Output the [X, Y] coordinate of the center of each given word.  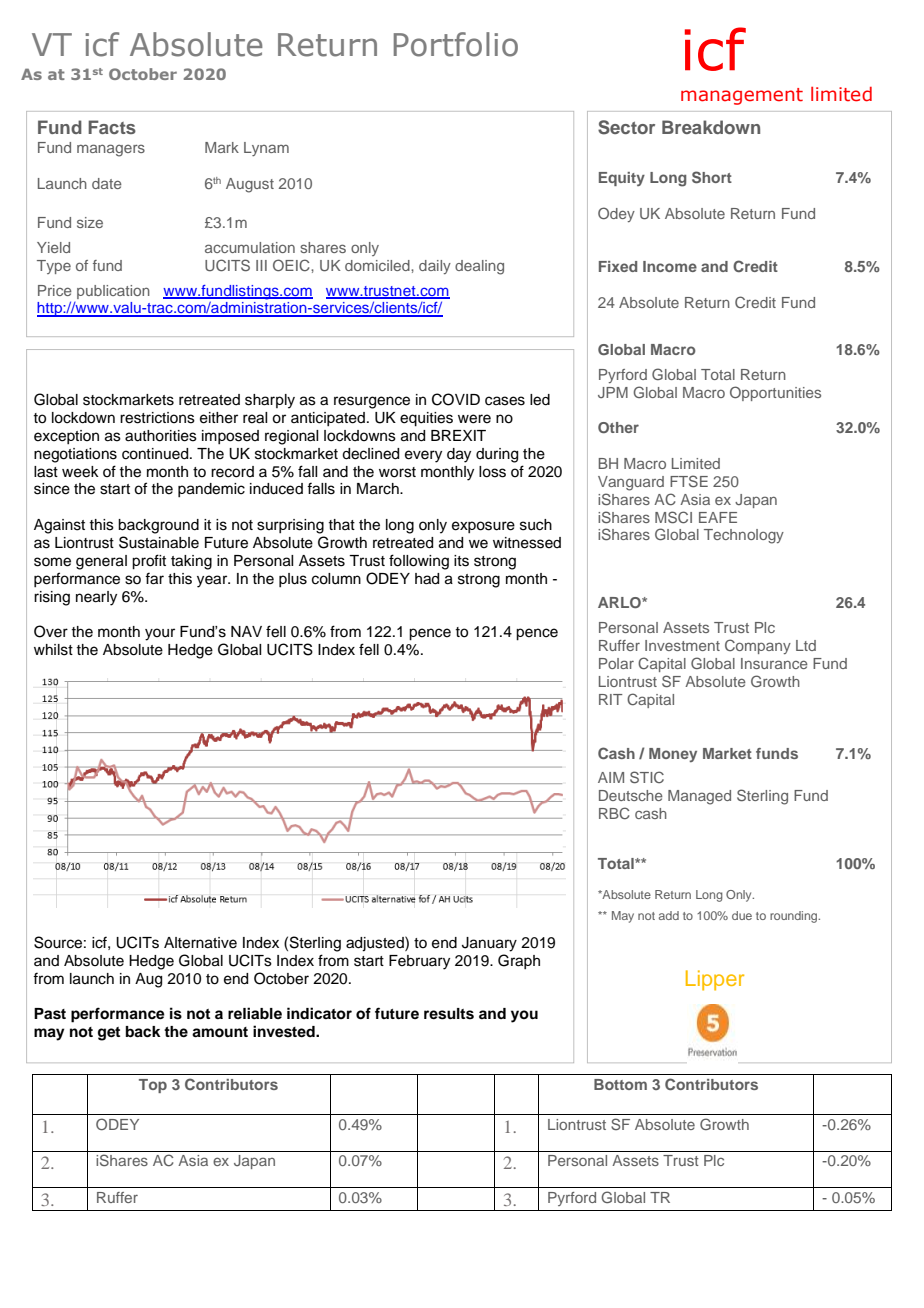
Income [670, 266]
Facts [112, 127]
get [109, 1034]
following [419, 562]
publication [113, 292]
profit [149, 562]
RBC [614, 813]
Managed [699, 797]
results [449, 1014]
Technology [744, 536]
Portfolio [456, 44]
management [742, 96]
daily [435, 267]
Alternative [200, 943]
